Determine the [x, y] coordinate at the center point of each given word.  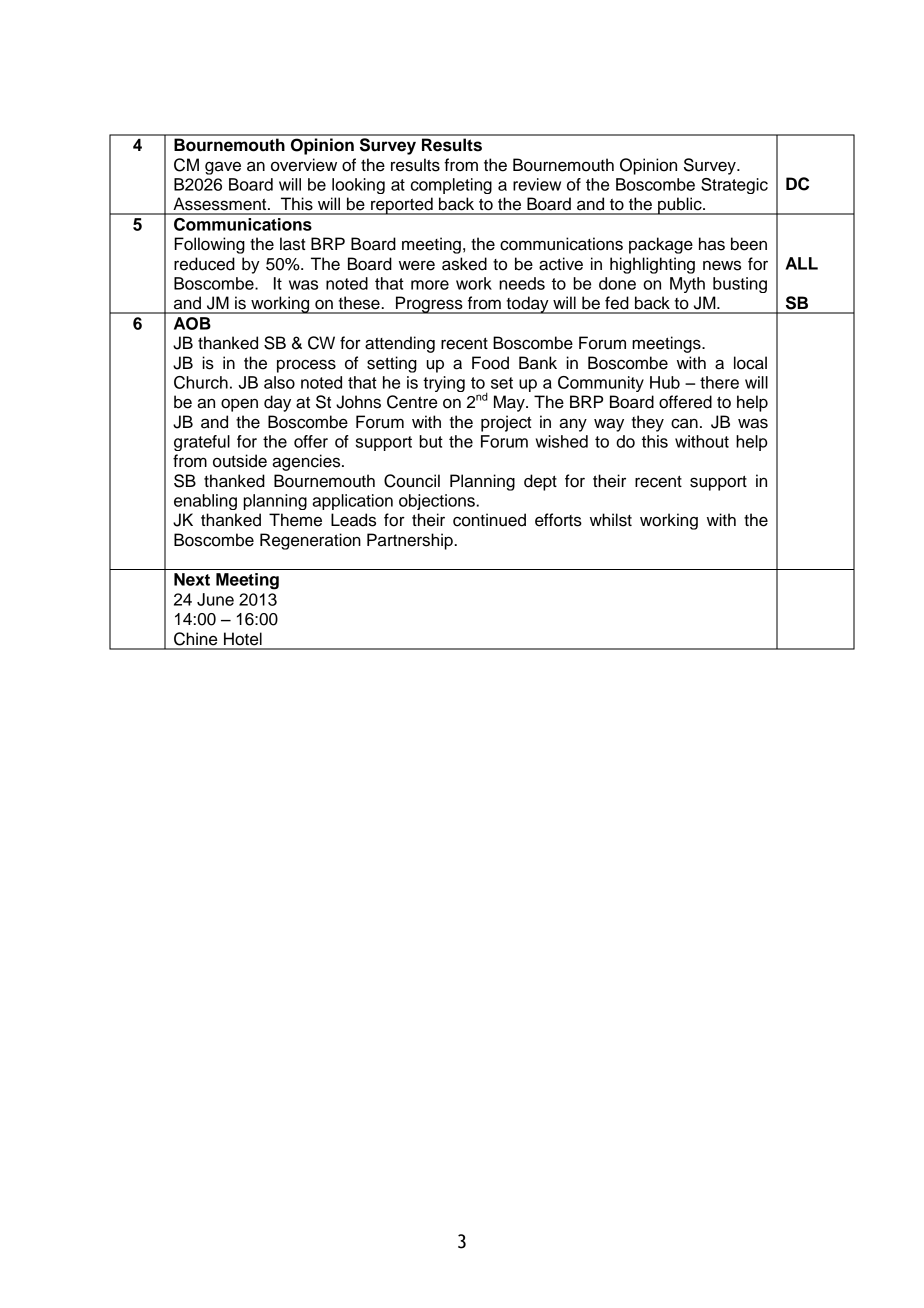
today [527, 305]
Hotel [243, 639]
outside [240, 461]
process [306, 366]
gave [223, 168]
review [537, 184]
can [684, 423]
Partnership [411, 541]
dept [540, 482]
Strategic [734, 186]
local [750, 363]
